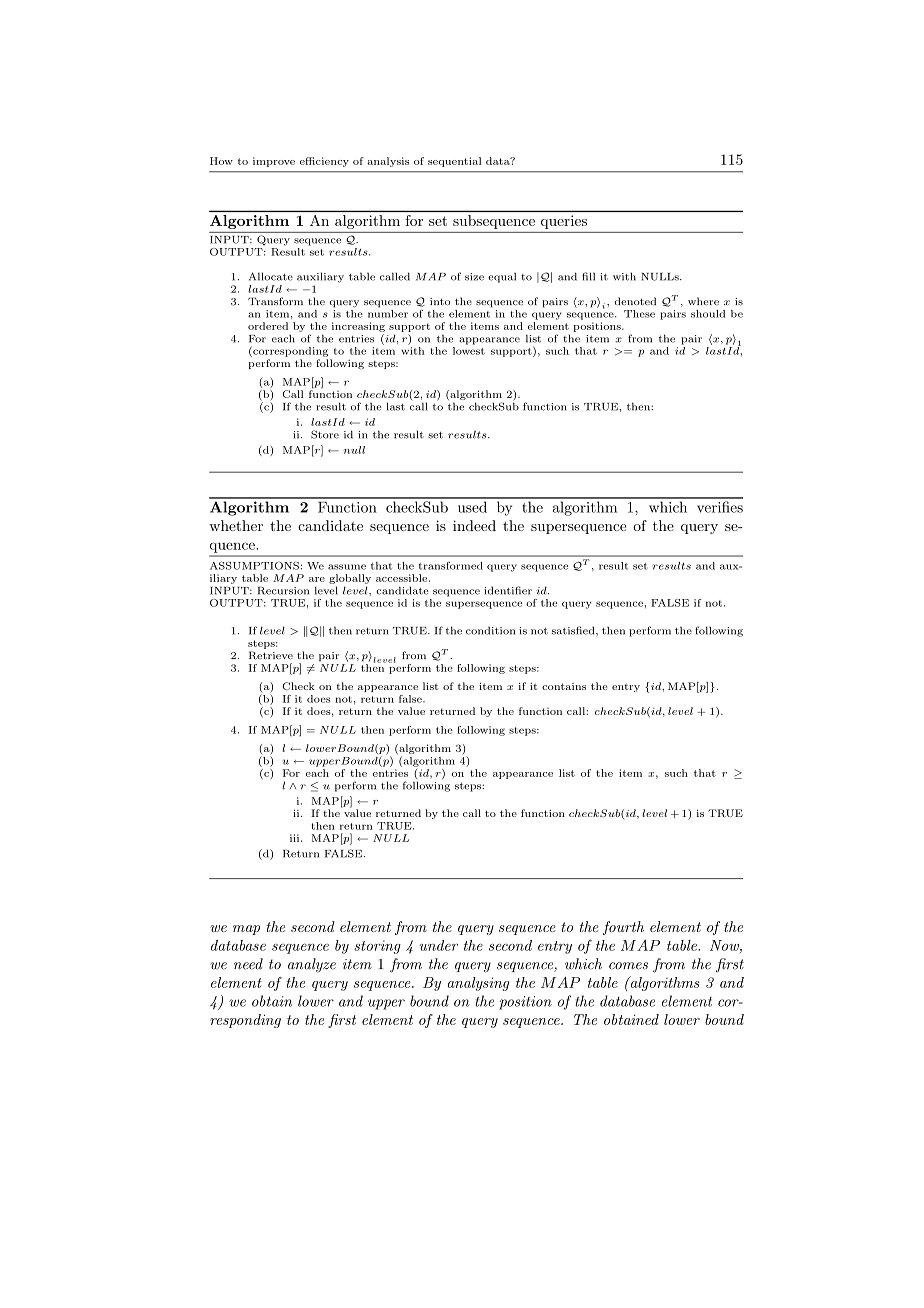  What do you see at coordinates (469, 349) in the screenshot?
I see `lowest` at bounding box center [469, 349].
